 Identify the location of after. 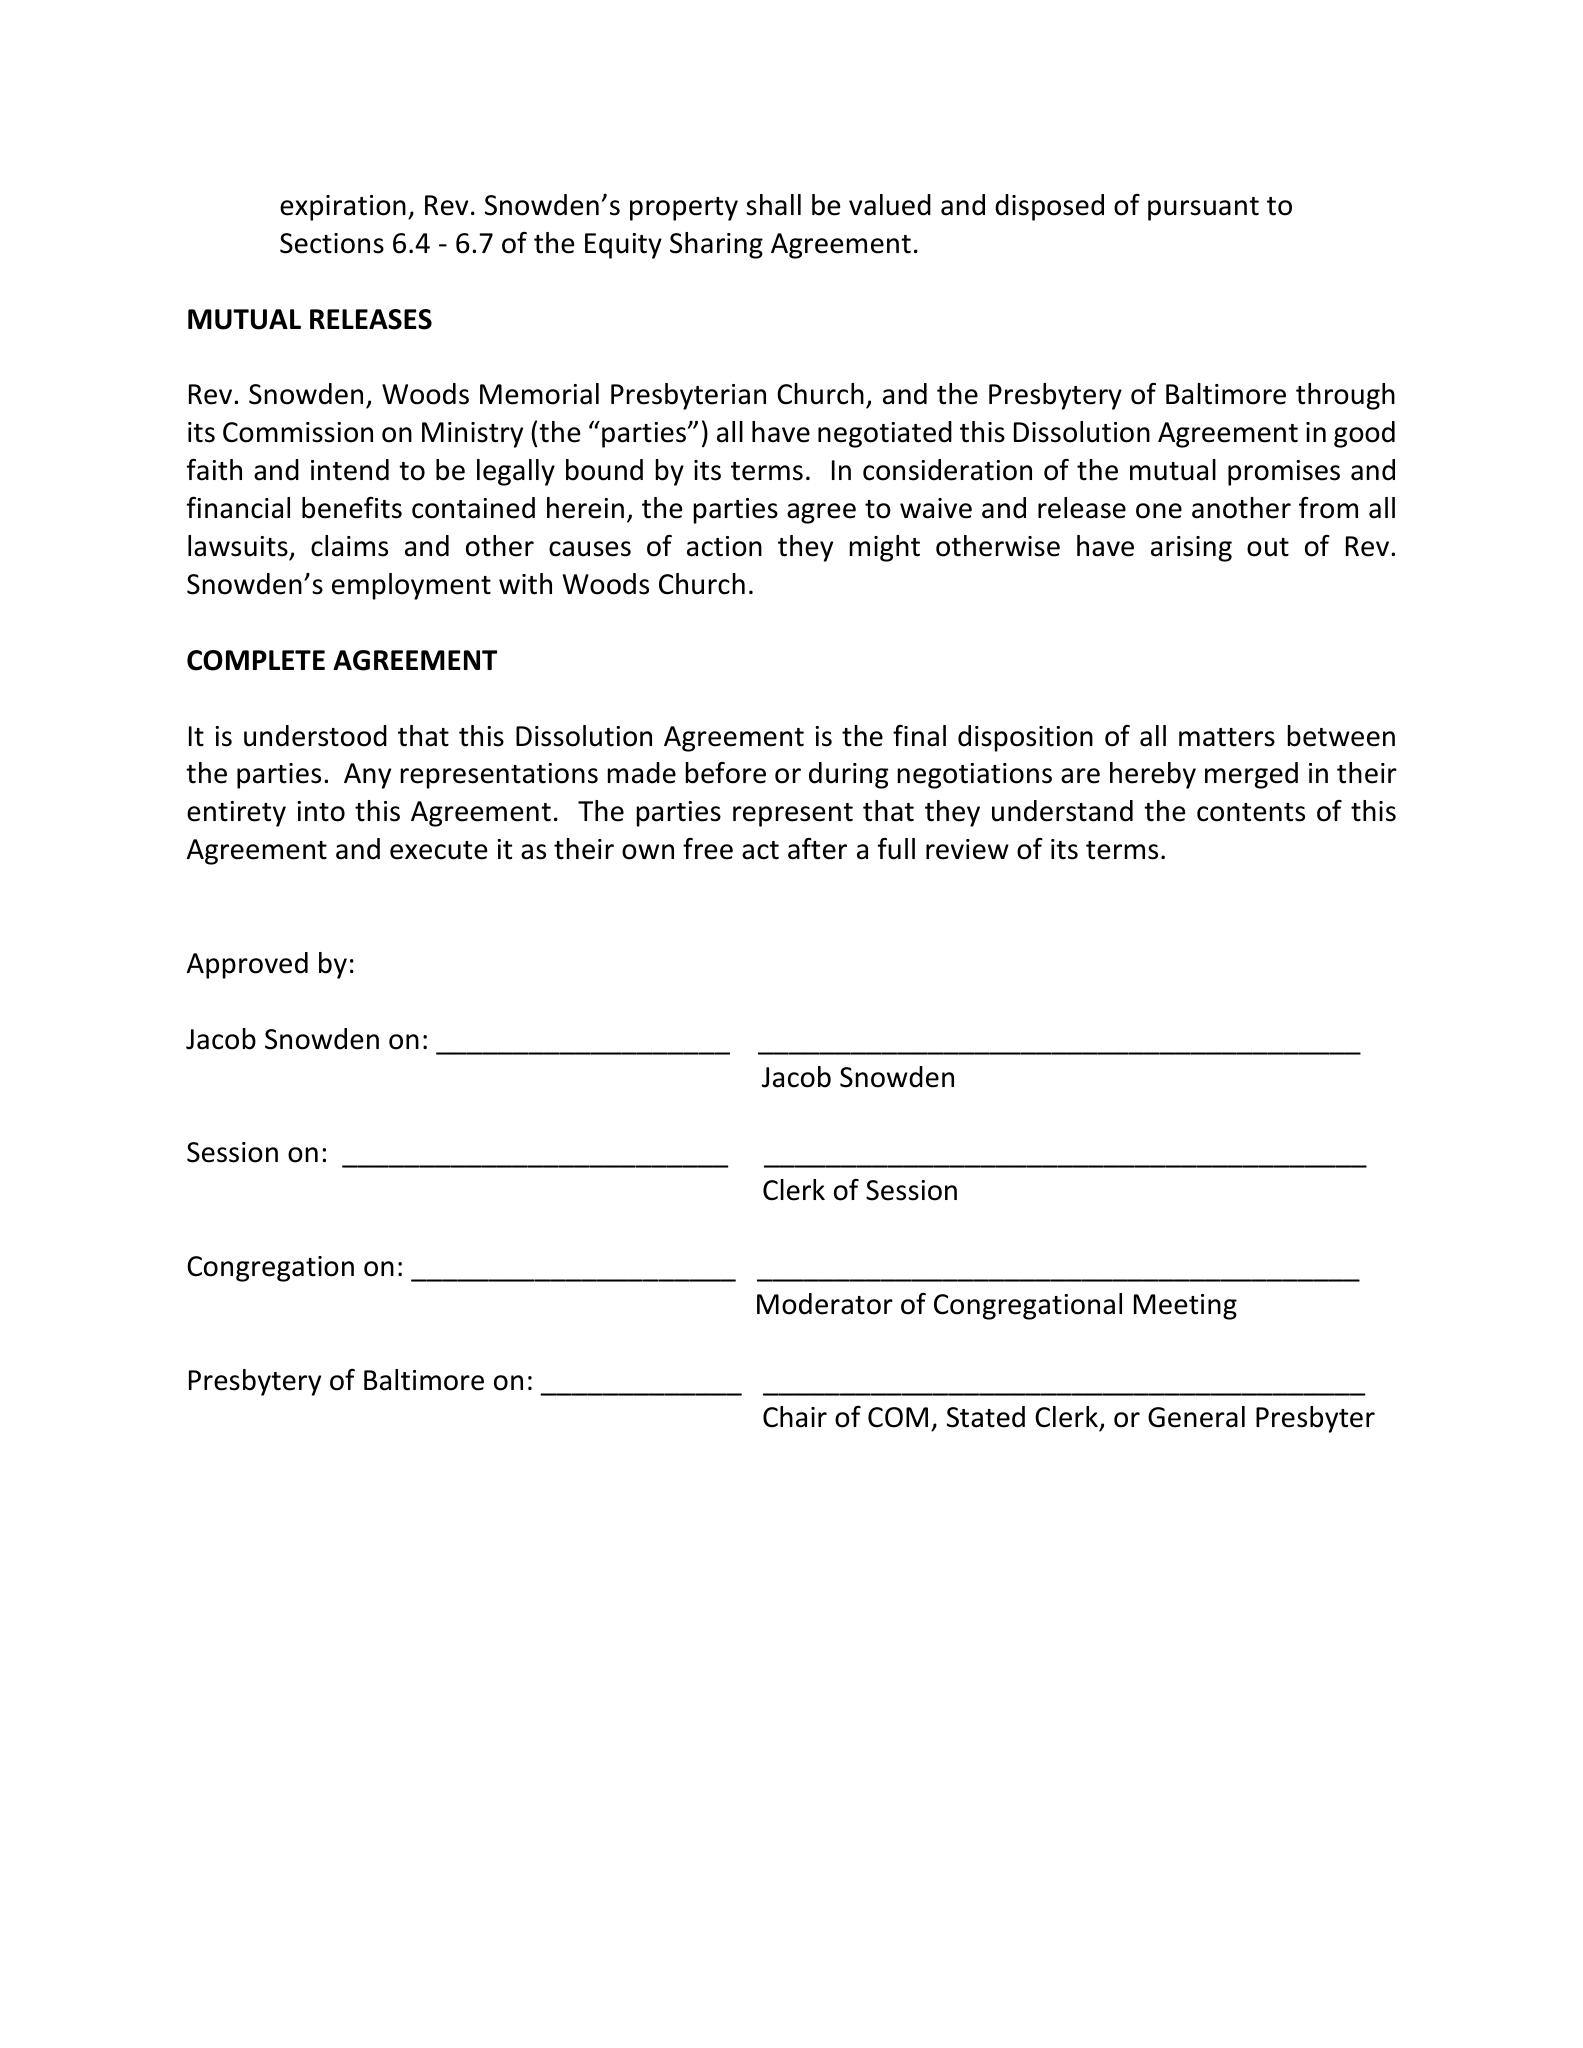
(817, 849).
